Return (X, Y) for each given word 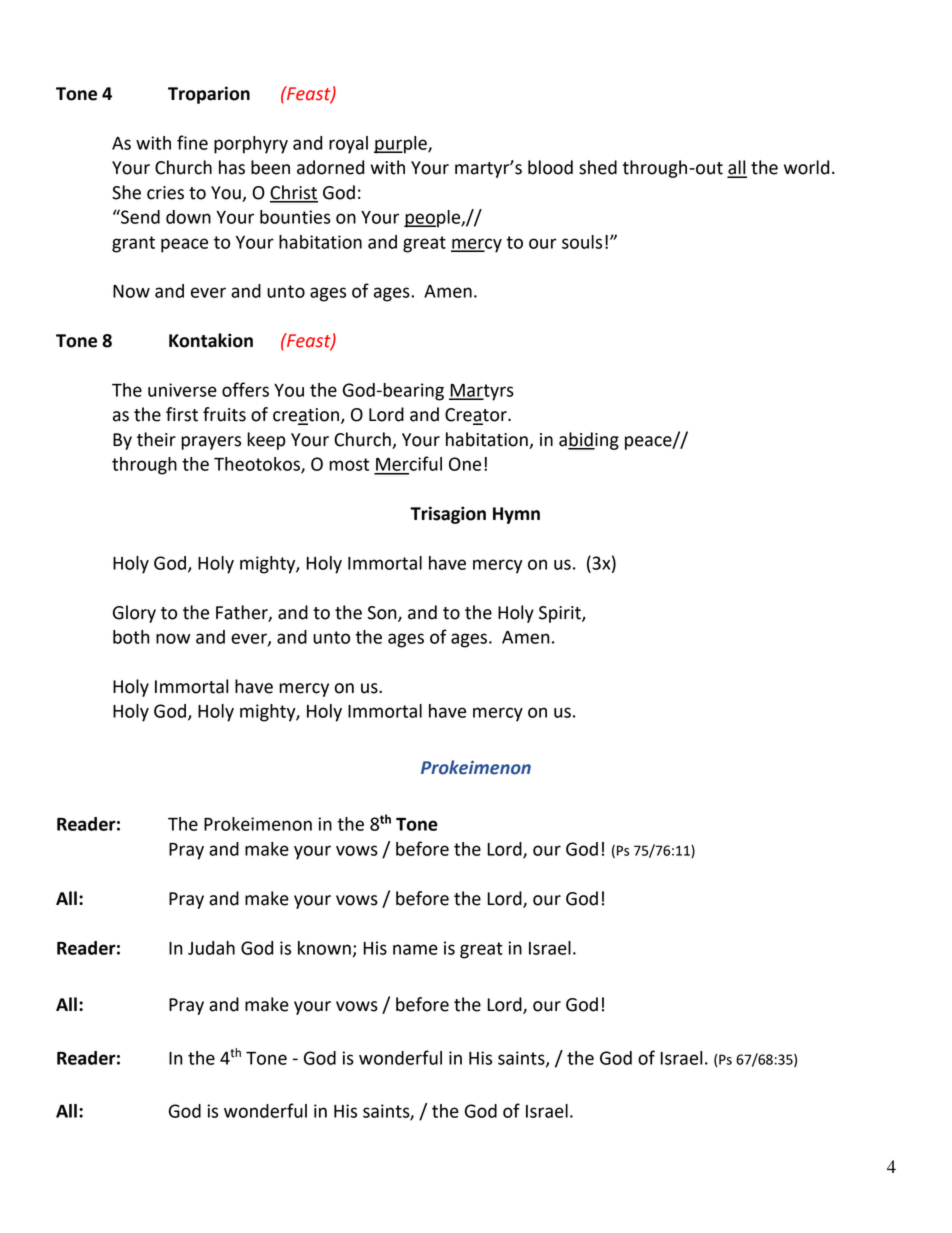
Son (383, 613)
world (806, 167)
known (324, 948)
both (131, 637)
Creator (477, 416)
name (415, 949)
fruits (224, 414)
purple (401, 145)
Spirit (561, 614)
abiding (589, 441)
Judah (211, 948)
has (232, 167)
